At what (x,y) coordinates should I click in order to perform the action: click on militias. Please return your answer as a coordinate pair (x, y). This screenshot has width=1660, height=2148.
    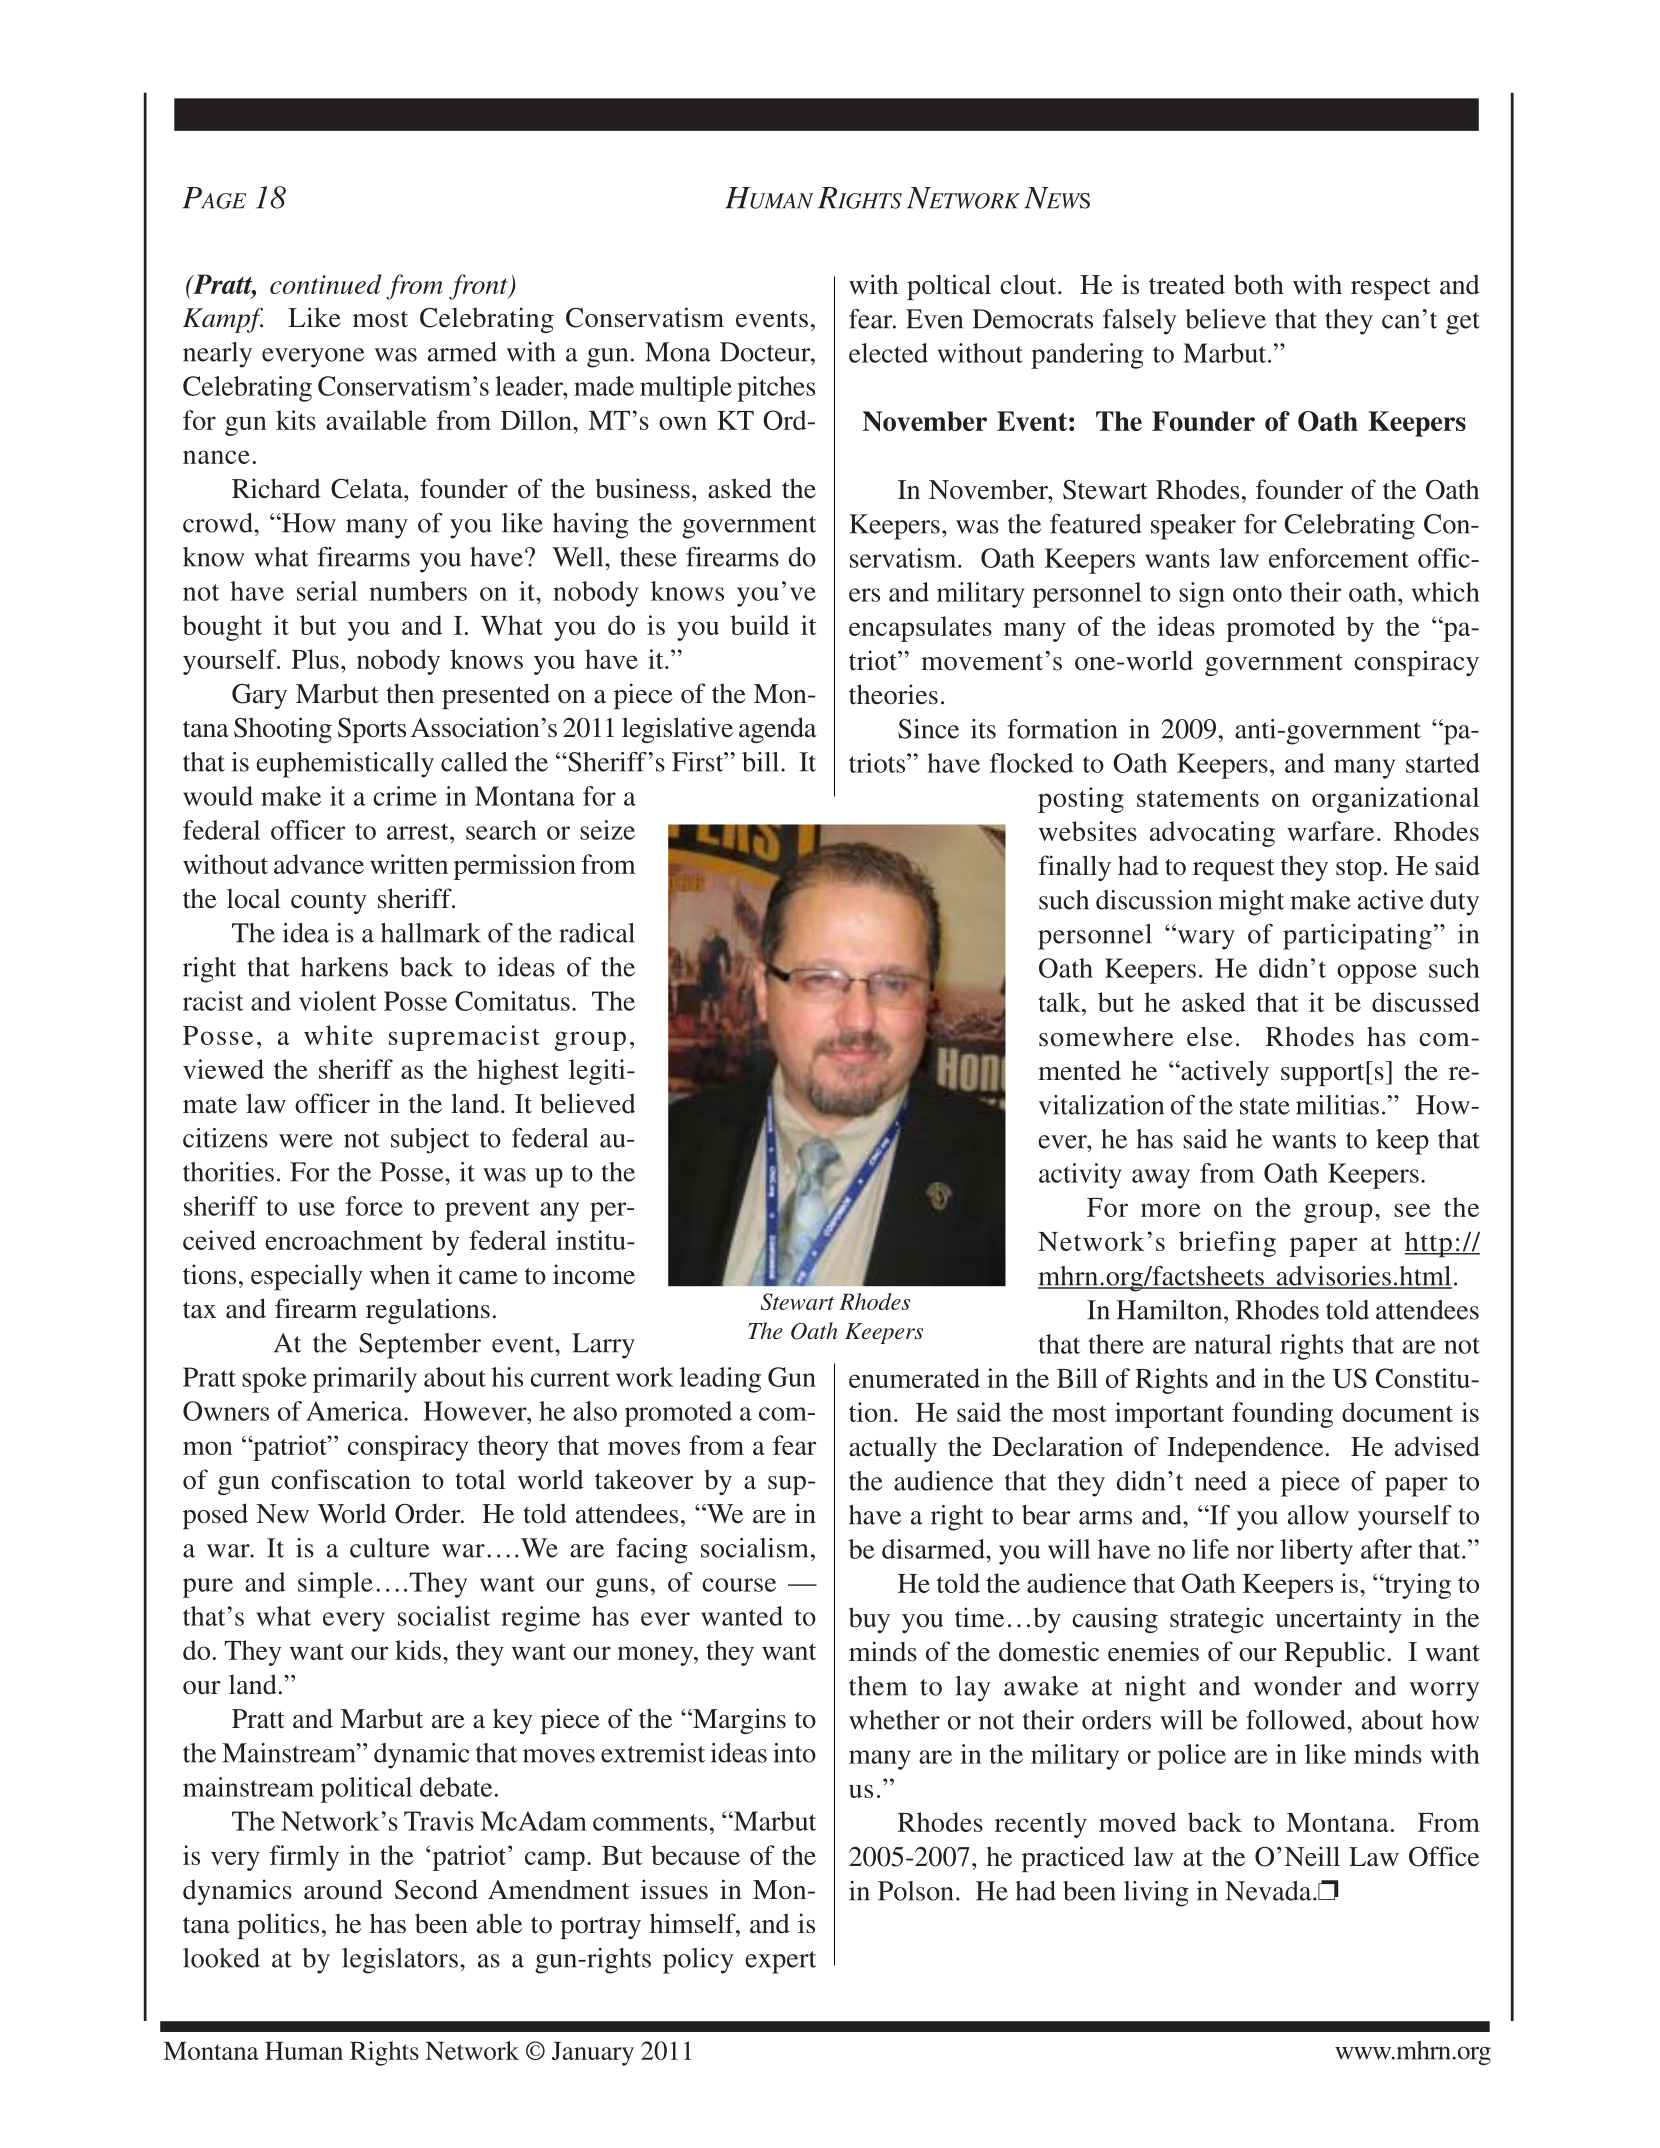
    Looking at the image, I should click on (1337, 1105).
